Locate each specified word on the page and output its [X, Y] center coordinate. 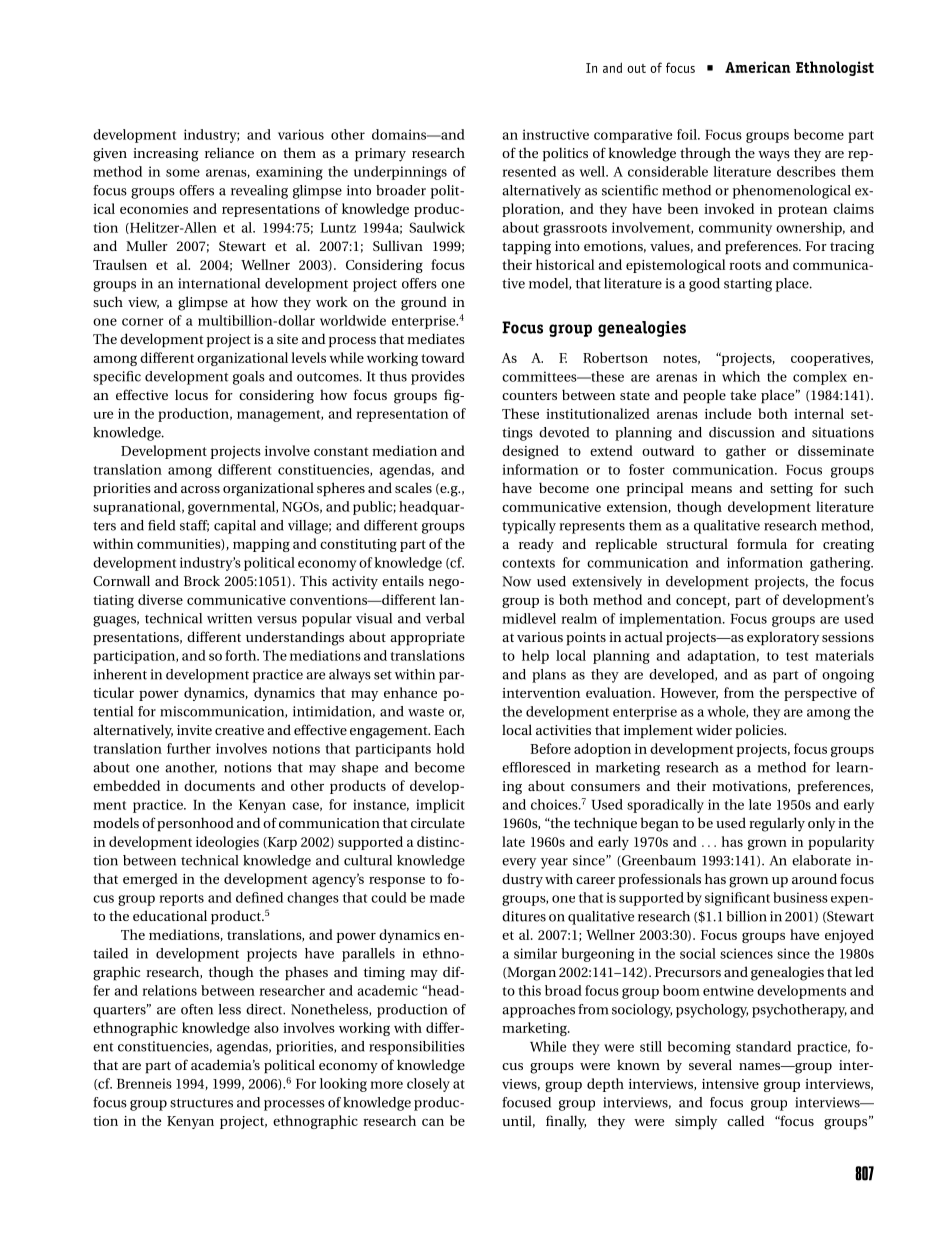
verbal [445, 618]
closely [428, 1085]
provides [438, 378]
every [519, 863]
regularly [777, 824]
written [229, 618]
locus [191, 394]
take [743, 394]
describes [806, 171]
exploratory [783, 638]
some [183, 173]
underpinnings [400, 173]
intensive [730, 1084]
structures [201, 1103]
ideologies [227, 843]
